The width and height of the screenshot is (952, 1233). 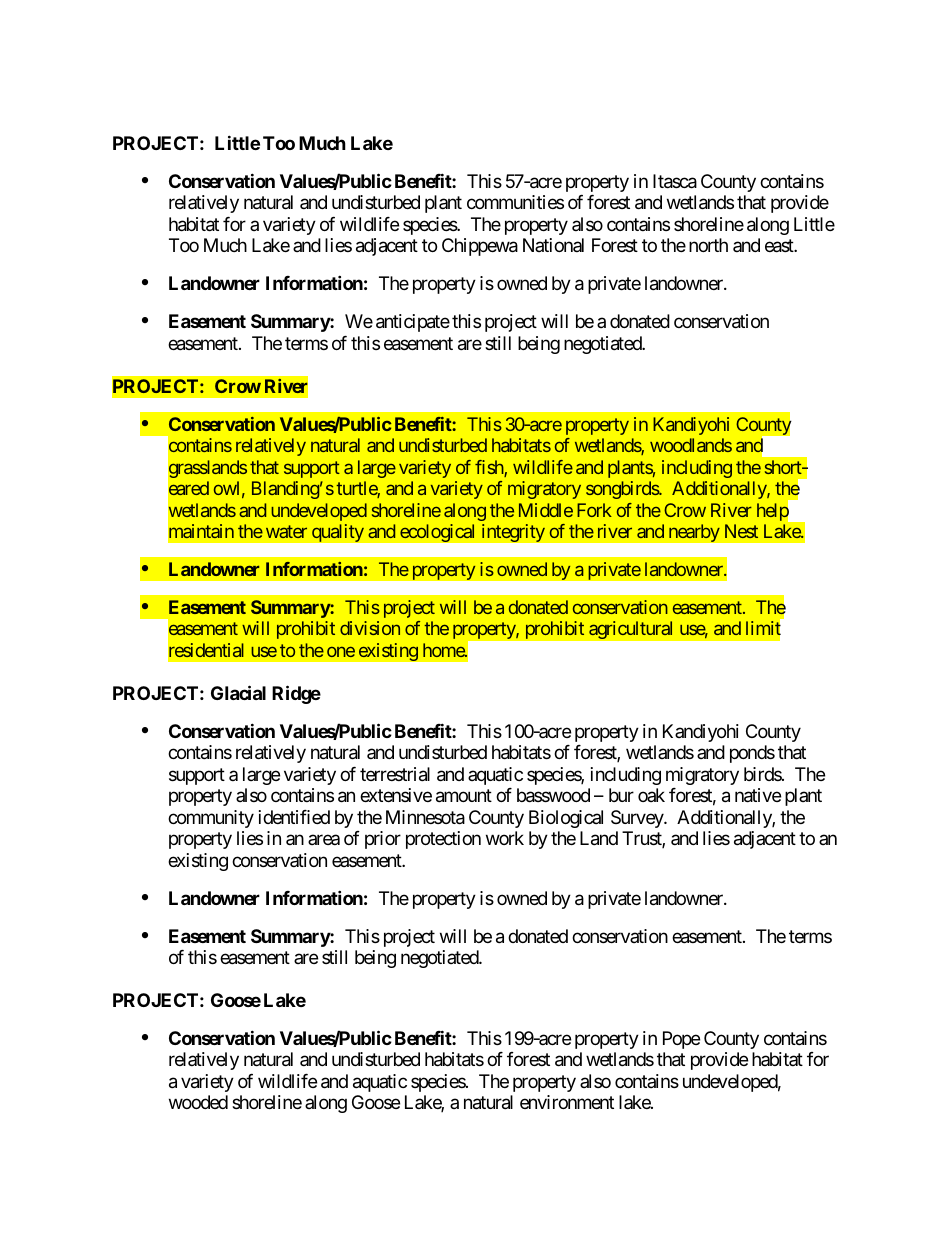 What do you see at coordinates (631, 630) in the screenshot?
I see `agricultural` at bounding box center [631, 630].
